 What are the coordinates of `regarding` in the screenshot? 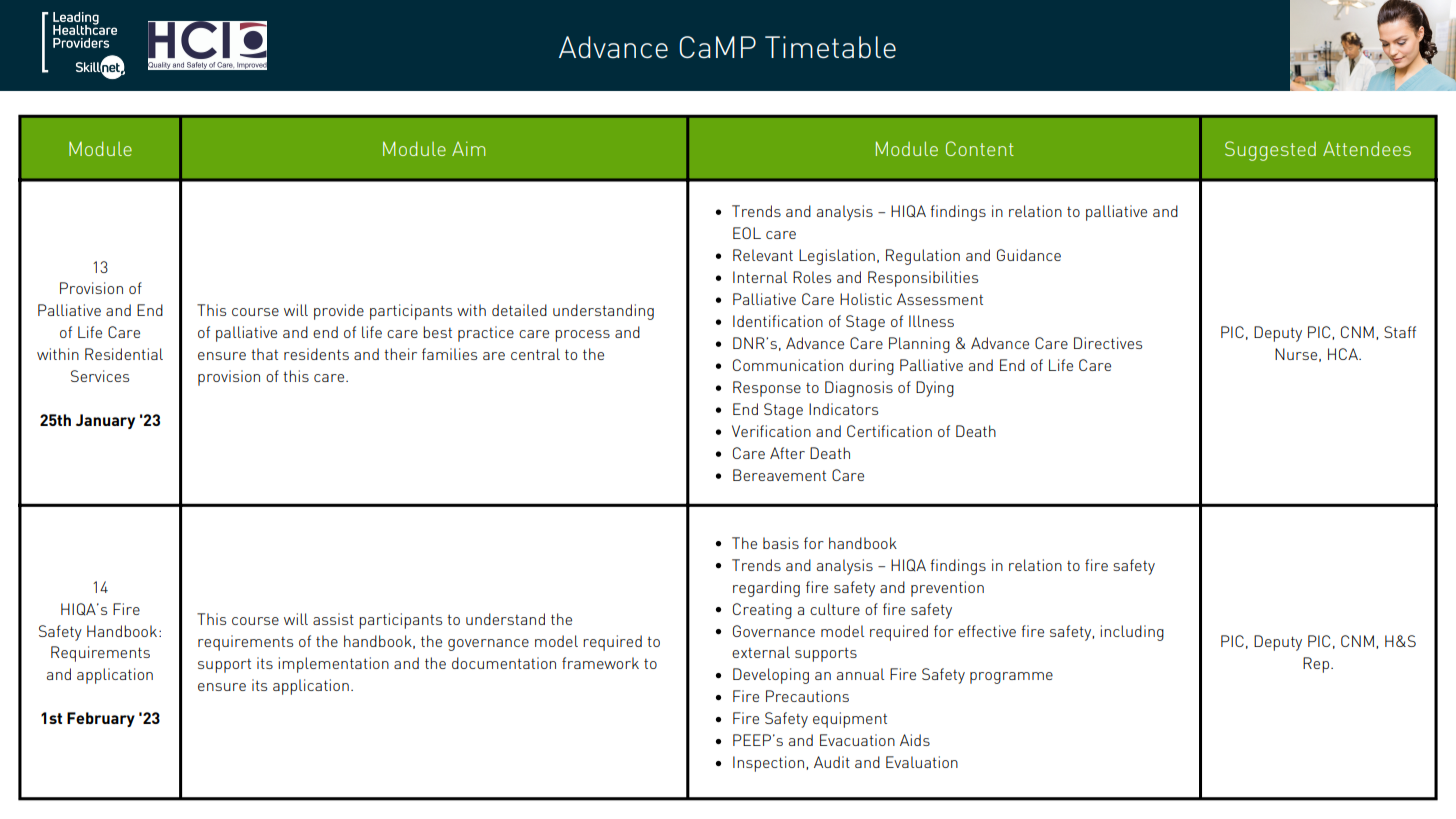 It's located at (766, 589).
